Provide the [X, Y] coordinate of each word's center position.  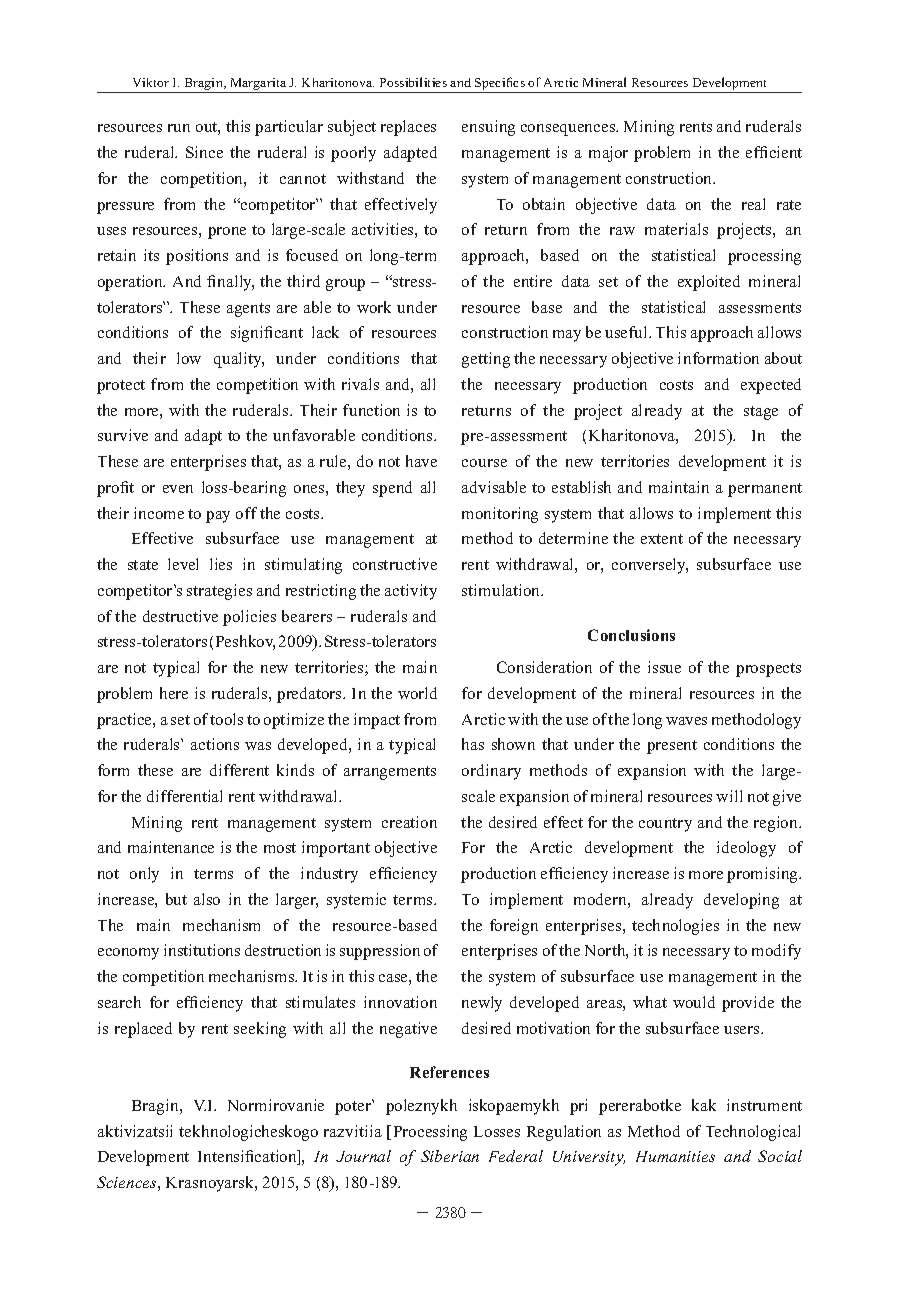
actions [215, 744]
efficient [774, 152]
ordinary [491, 772]
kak [704, 1105]
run [179, 128]
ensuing [488, 128]
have [421, 461]
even [178, 489]
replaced [143, 1030]
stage [761, 413]
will [729, 796]
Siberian [450, 1156]
